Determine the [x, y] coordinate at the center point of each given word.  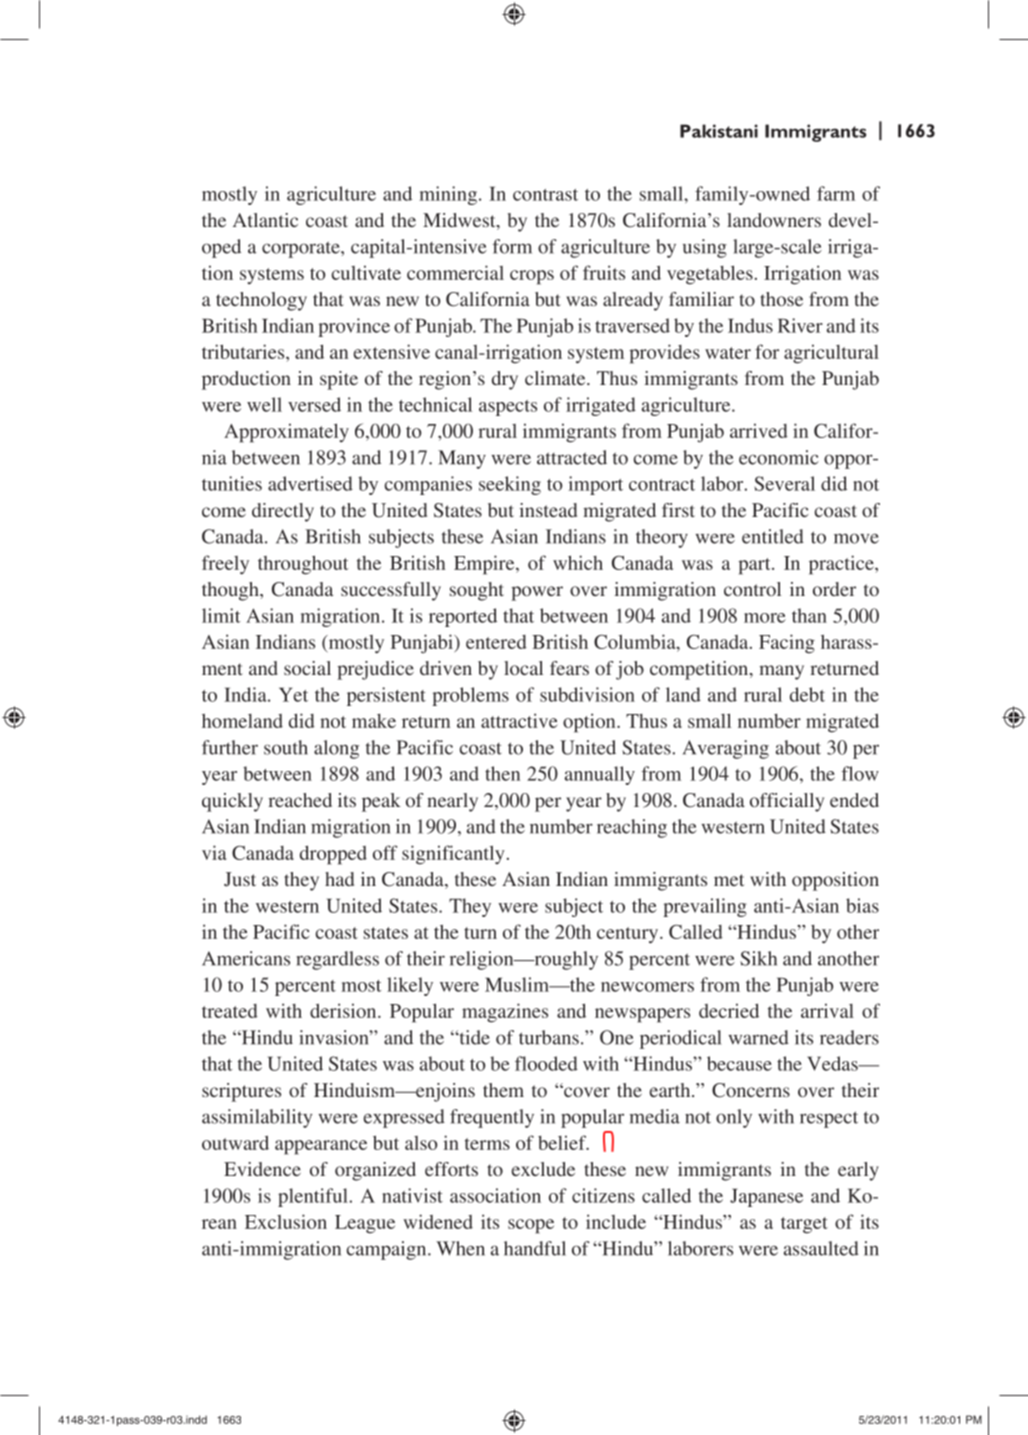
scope [531, 1226]
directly [283, 512]
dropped [333, 855]
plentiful [314, 1197]
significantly [453, 855]
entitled [773, 536]
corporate [302, 249]
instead [548, 510]
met [729, 880]
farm [836, 193]
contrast [545, 195]
